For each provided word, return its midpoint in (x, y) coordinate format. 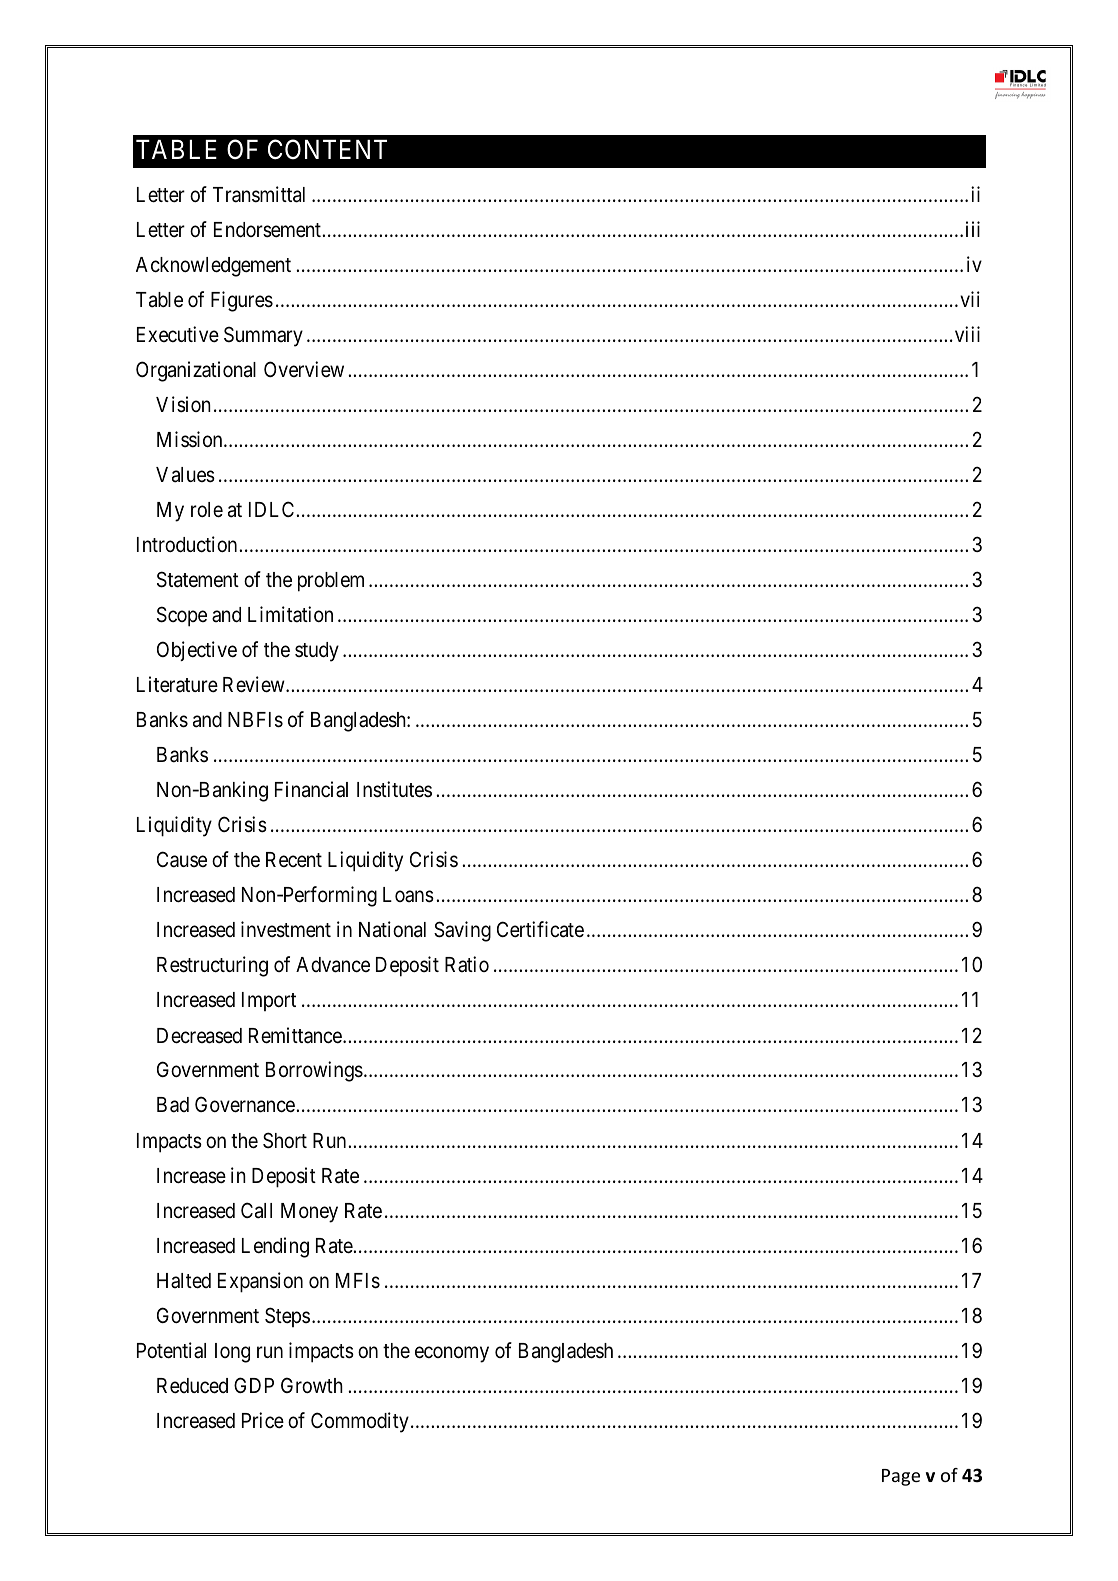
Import (269, 1001)
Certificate (540, 929)
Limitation (290, 614)
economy (452, 1354)
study (317, 652)
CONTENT (327, 150)
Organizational (196, 371)
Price (263, 1420)
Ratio (467, 964)
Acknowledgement (213, 267)
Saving (462, 931)
